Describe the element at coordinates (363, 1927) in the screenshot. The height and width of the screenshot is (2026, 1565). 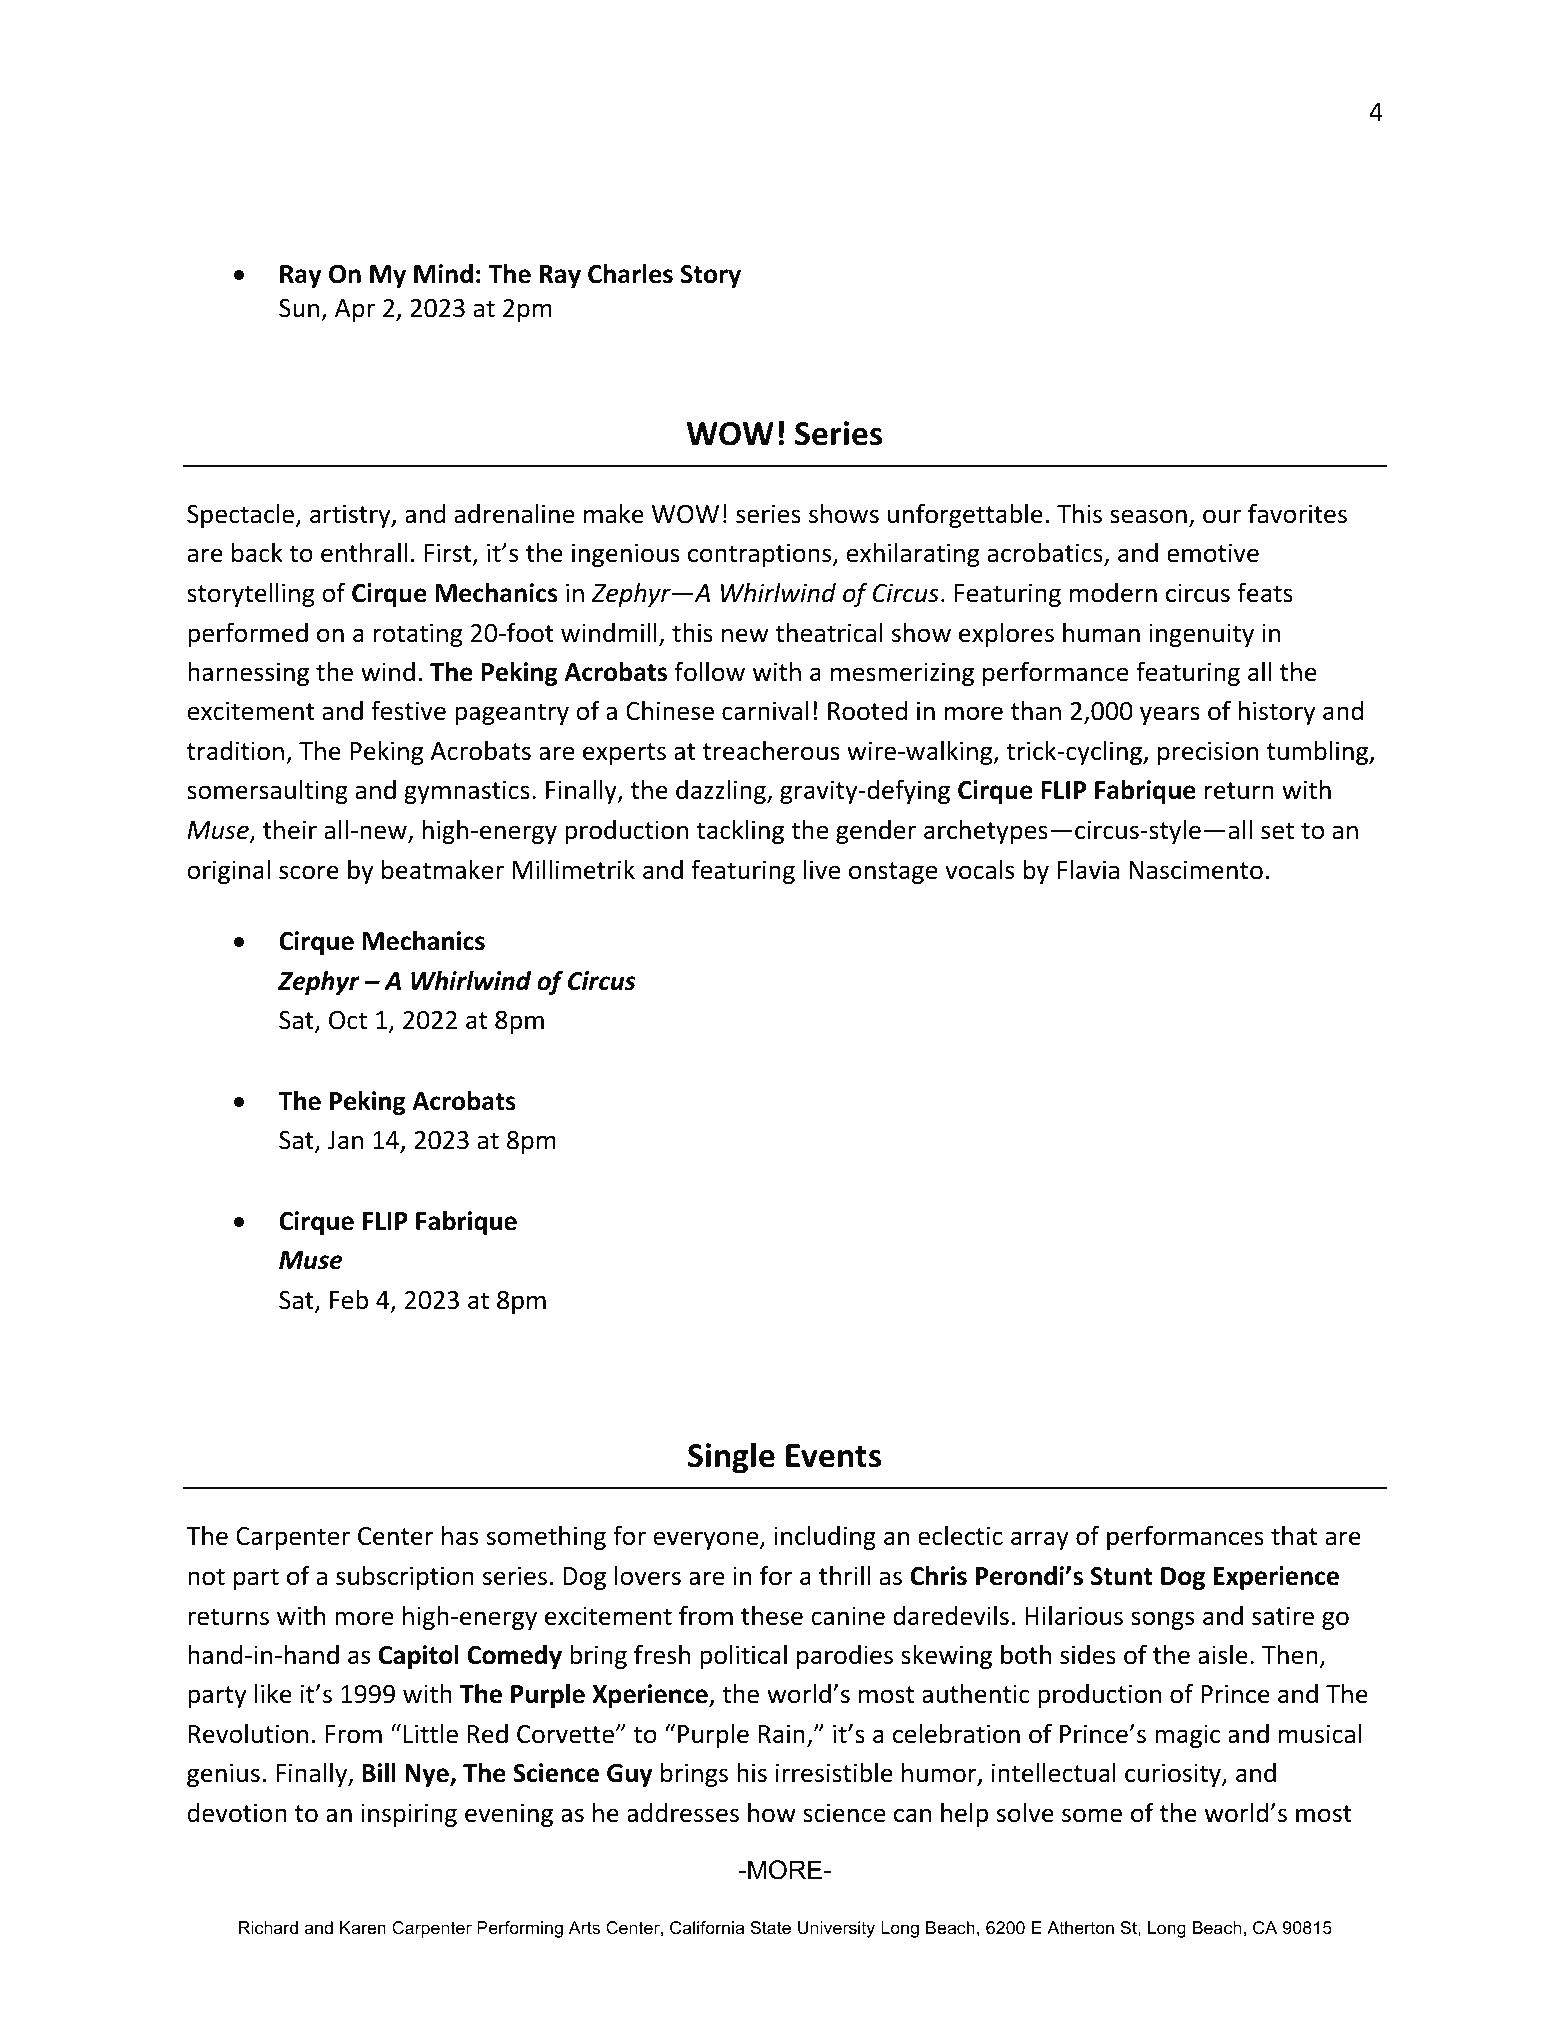
I see `Karen` at that location.
